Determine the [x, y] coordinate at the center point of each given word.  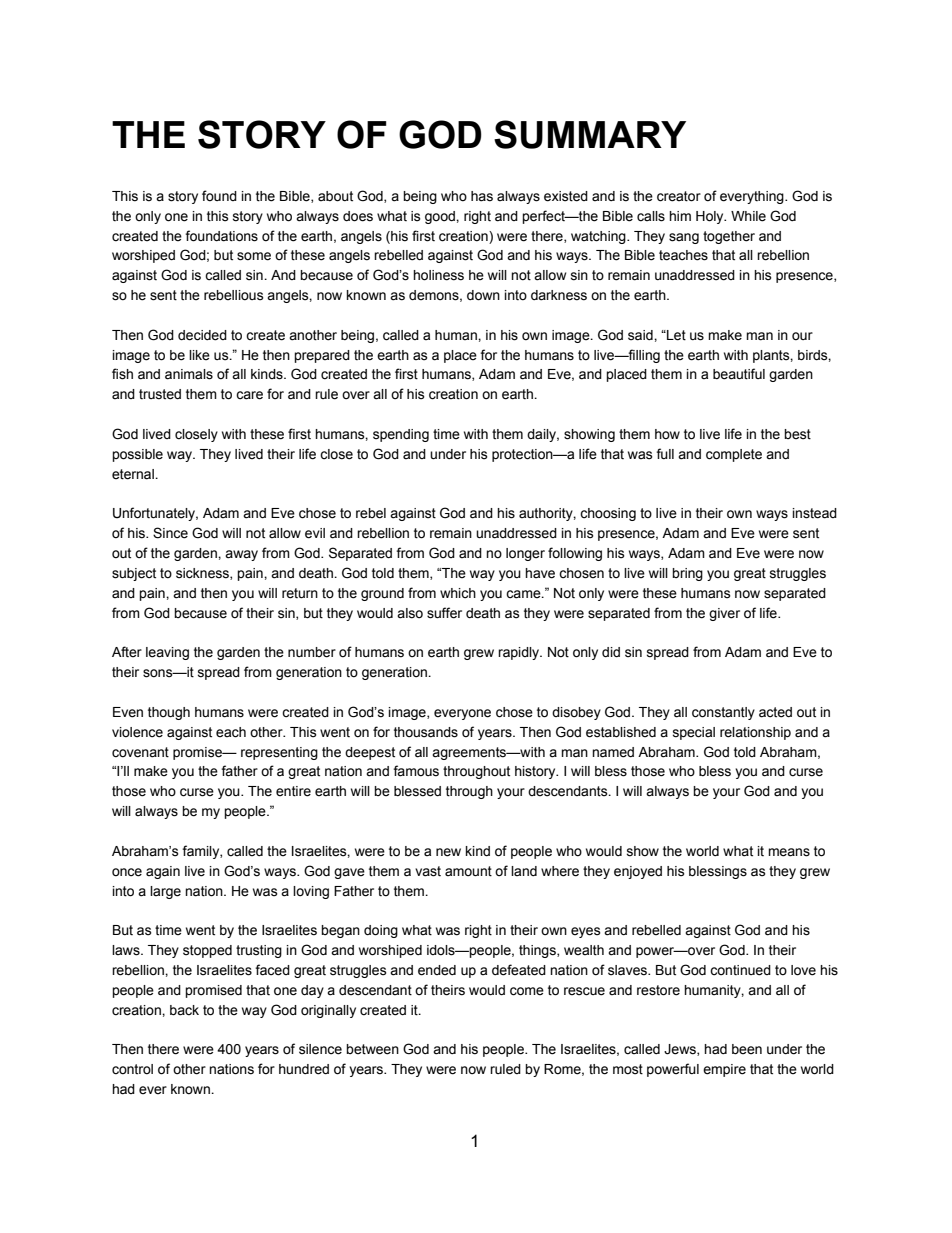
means [789, 852]
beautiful [739, 374]
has [482, 196]
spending [401, 435]
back [184, 1010]
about [335, 196]
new [448, 852]
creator [679, 196]
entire [293, 791]
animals [189, 374]
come [527, 991]
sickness [203, 574]
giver [724, 614]
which [458, 593]
